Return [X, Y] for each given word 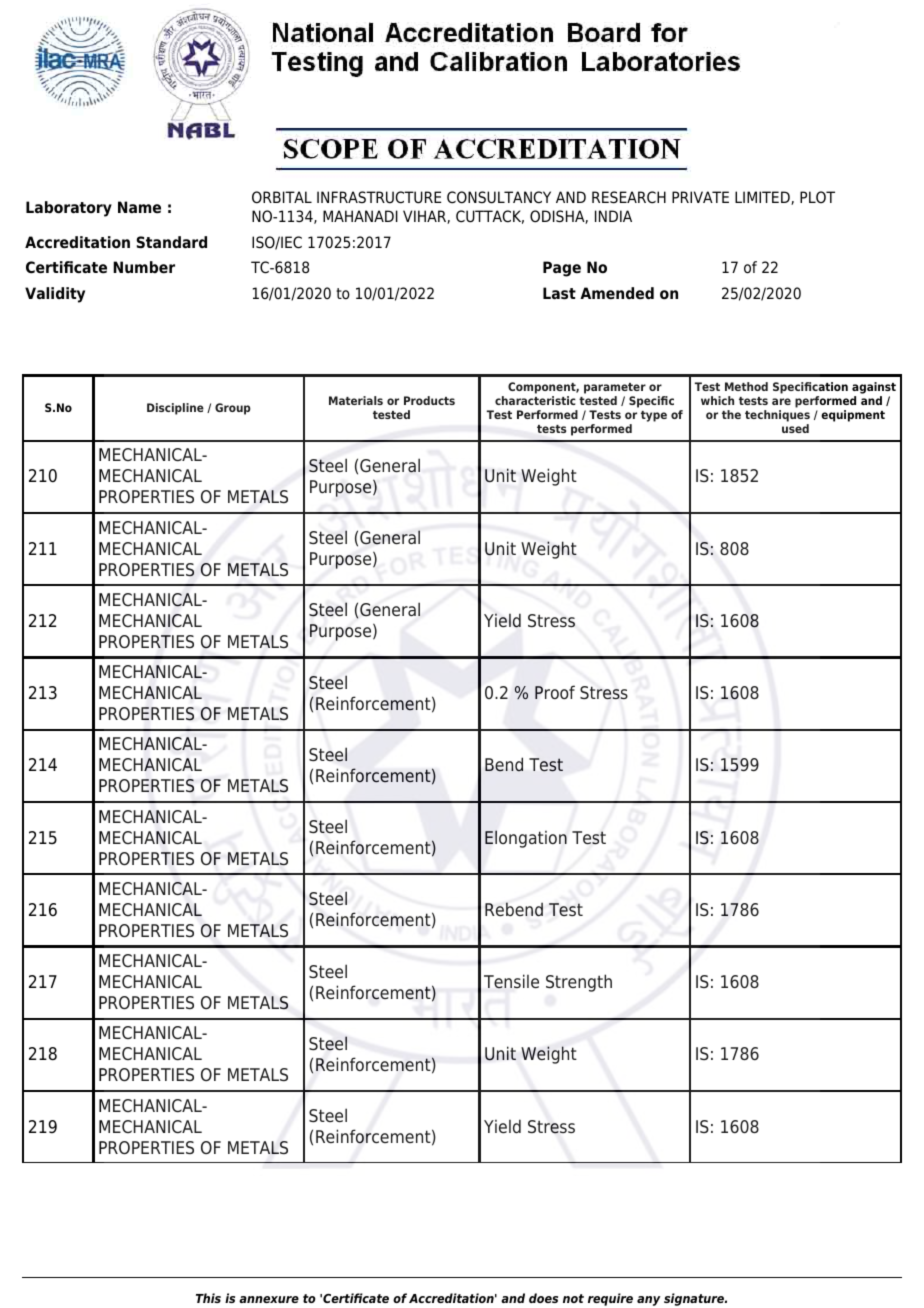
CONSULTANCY [499, 197]
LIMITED [763, 198]
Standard [172, 242]
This [208, 1298]
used [795, 428]
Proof [555, 692]
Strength [579, 983]
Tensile [511, 981]
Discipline [175, 409]
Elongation [526, 839]
